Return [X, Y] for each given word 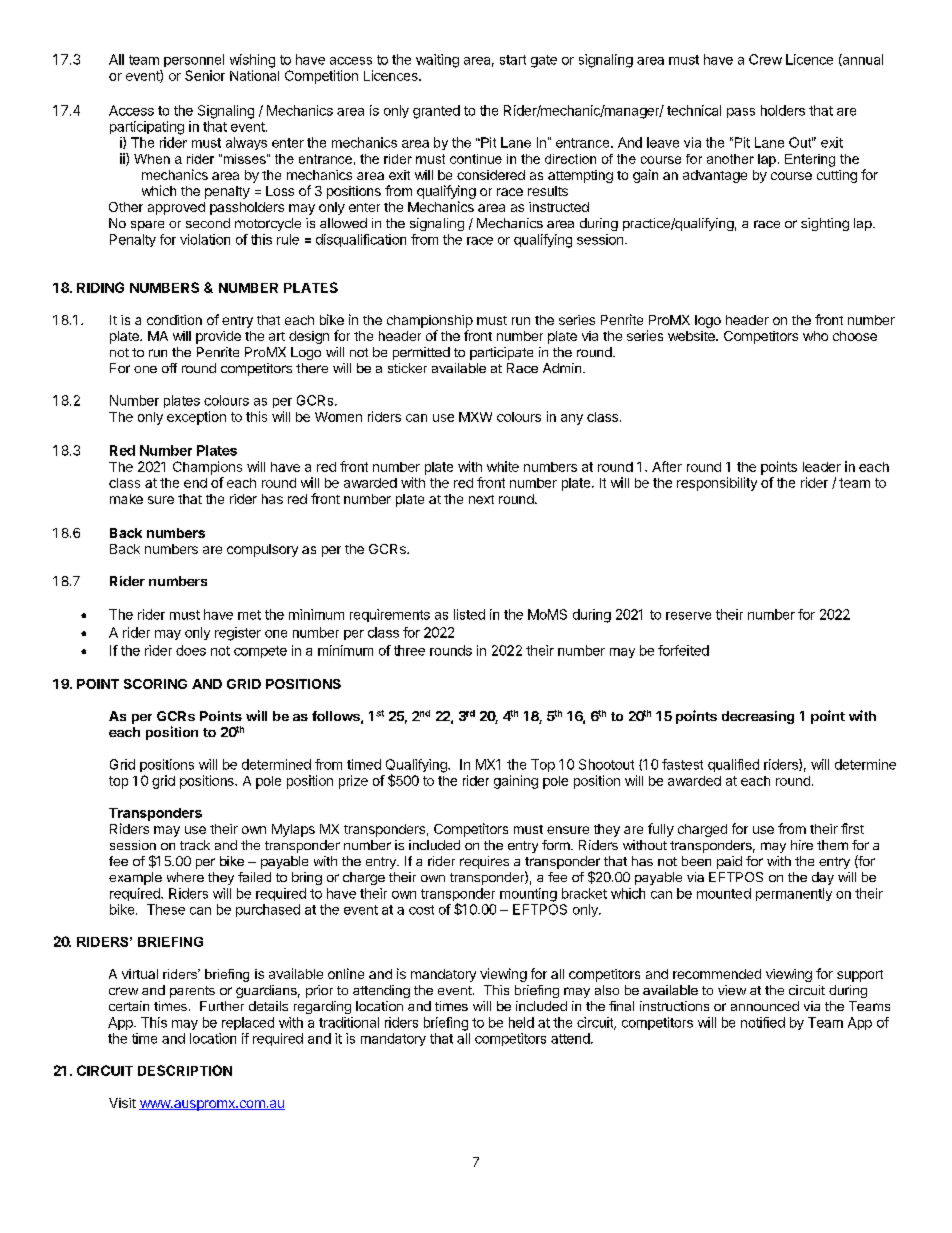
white [503, 466]
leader [822, 467]
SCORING [155, 684]
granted [436, 112]
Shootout [606, 764]
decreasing [758, 717]
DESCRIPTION [185, 1070]
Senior [205, 75]
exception [196, 418]
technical [694, 110]
